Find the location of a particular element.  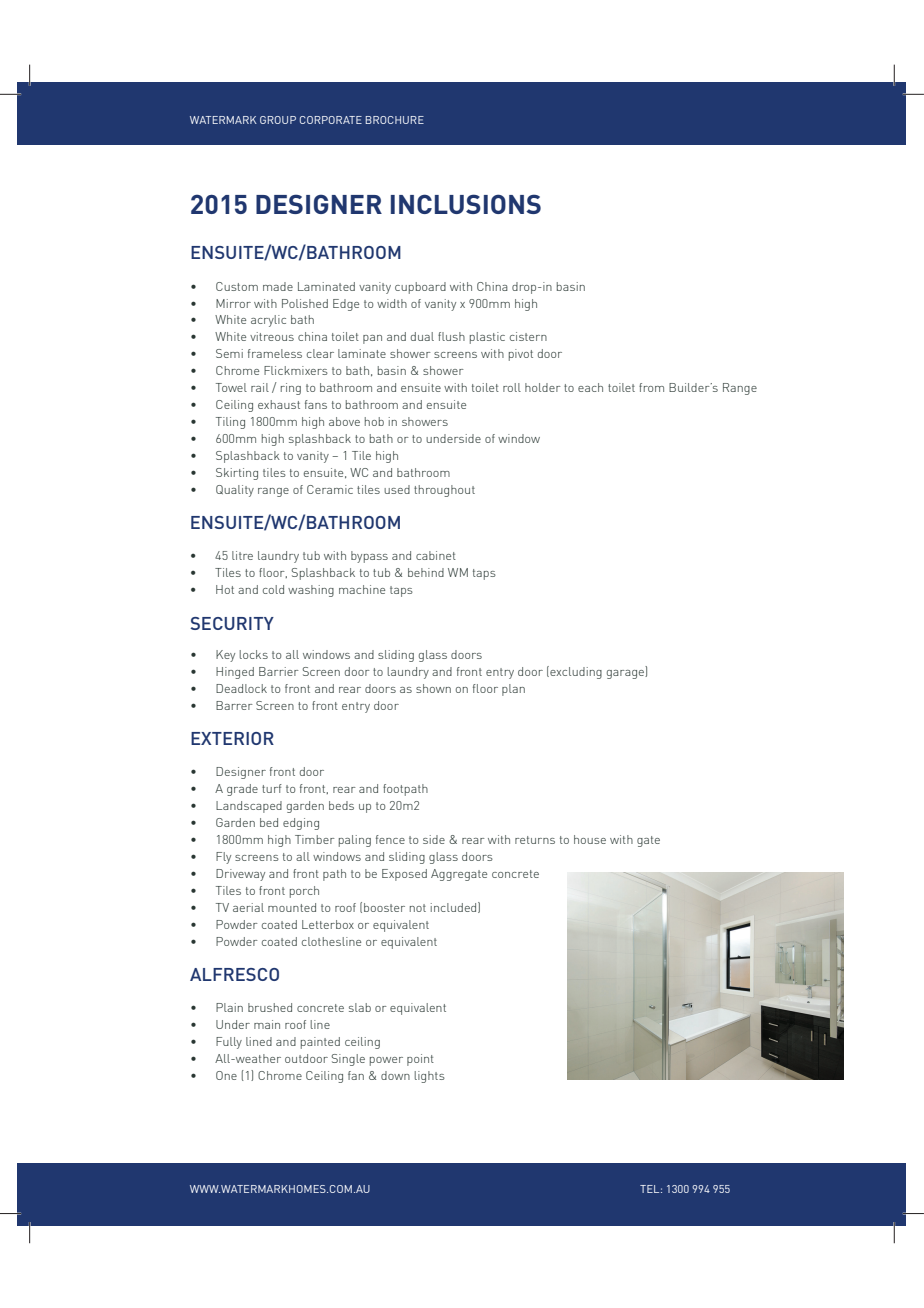

edging is located at coordinates (301, 824).
